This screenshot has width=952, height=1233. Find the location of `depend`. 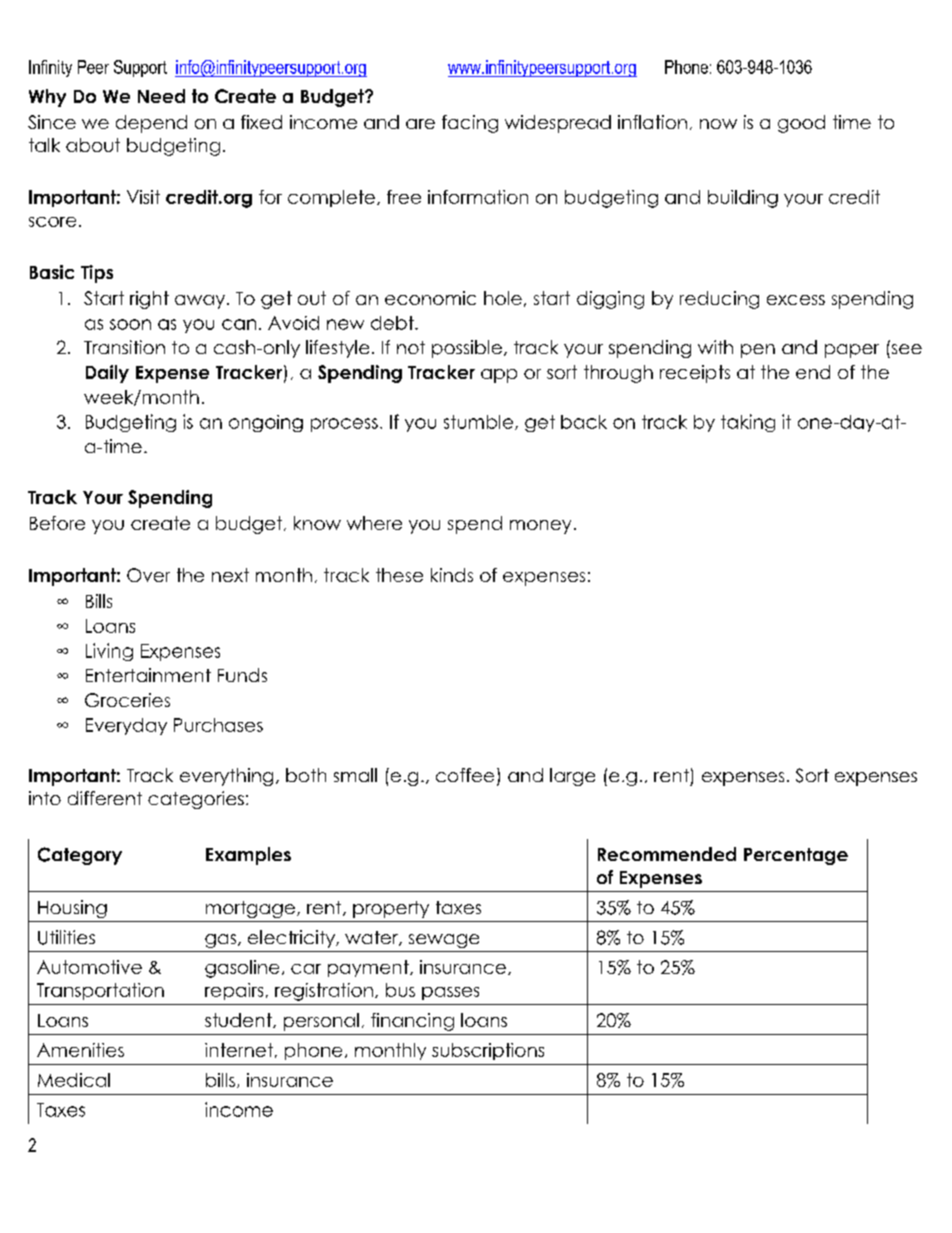

depend is located at coordinates (151, 124).
